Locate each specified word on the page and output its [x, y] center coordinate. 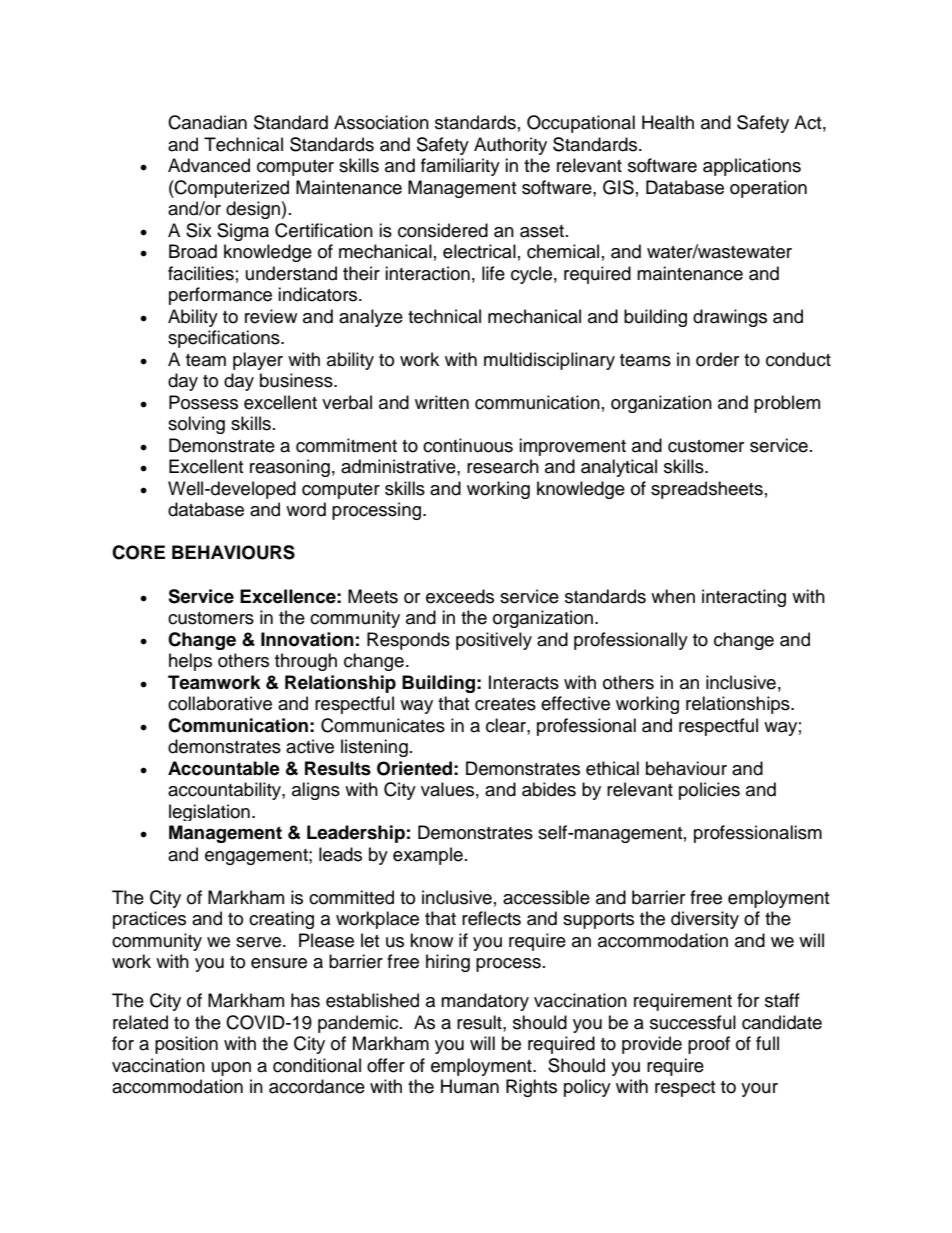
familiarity [460, 167]
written [442, 402]
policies [709, 791]
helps [190, 662]
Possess [203, 402]
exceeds [460, 596]
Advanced [209, 165]
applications [752, 167]
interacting [744, 598]
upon [231, 1069]
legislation [209, 812]
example [428, 856]
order [717, 359]
